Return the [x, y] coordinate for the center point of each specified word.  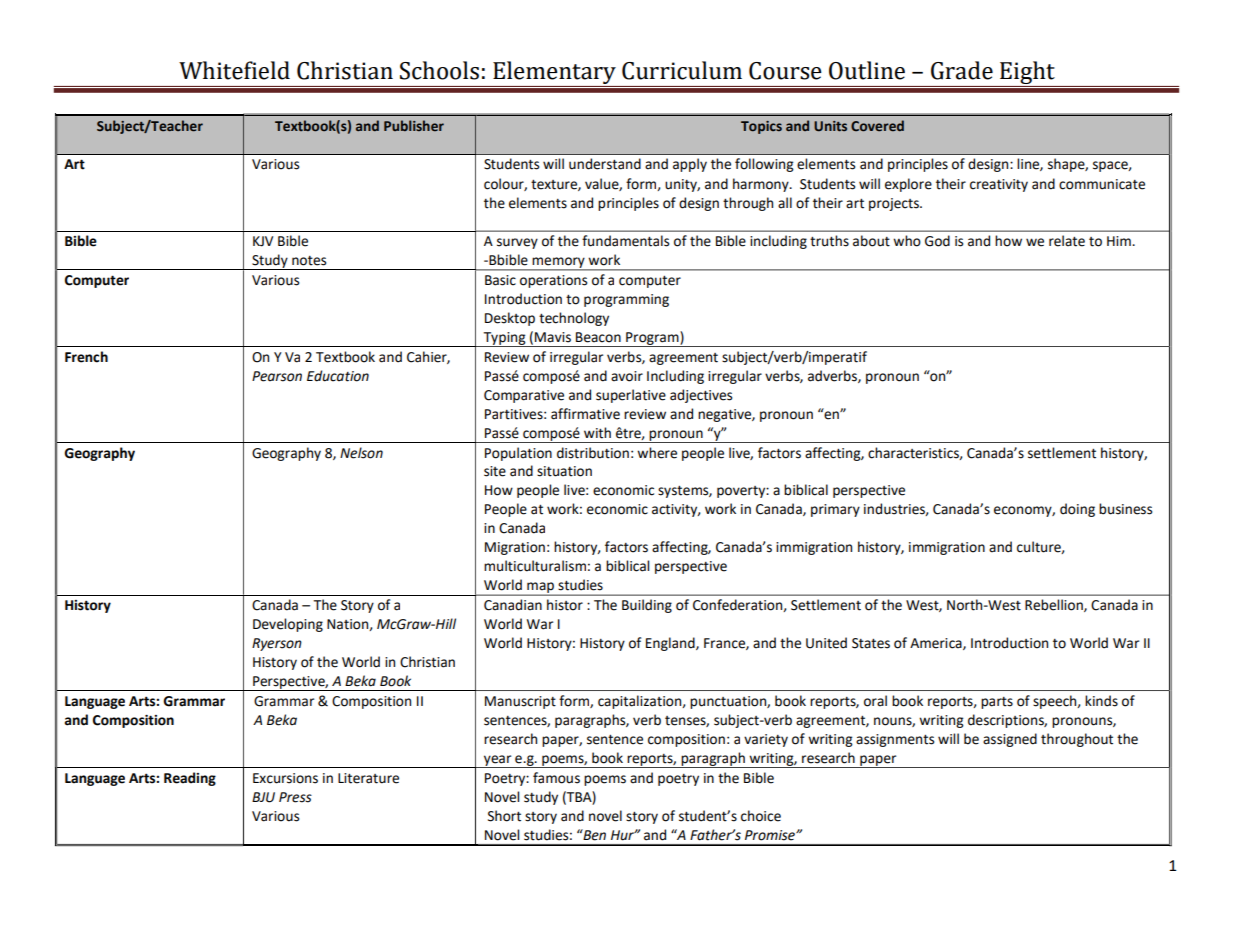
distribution [593, 453]
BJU [263, 797]
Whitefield [234, 70]
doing [1077, 510]
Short [504, 816]
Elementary [554, 74]
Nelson [361, 453]
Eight [1027, 74]
